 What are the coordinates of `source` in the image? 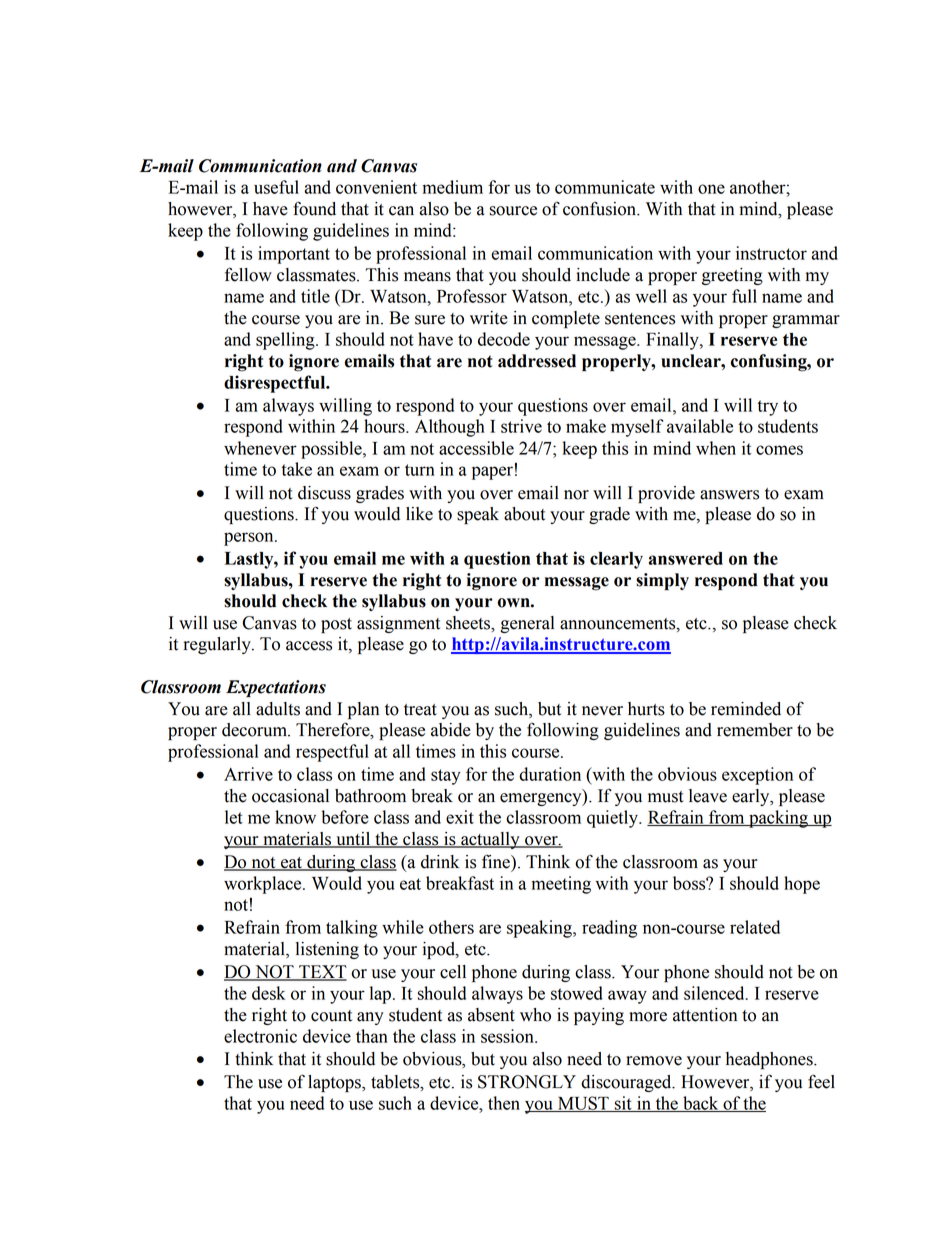 It's located at (513, 211).
